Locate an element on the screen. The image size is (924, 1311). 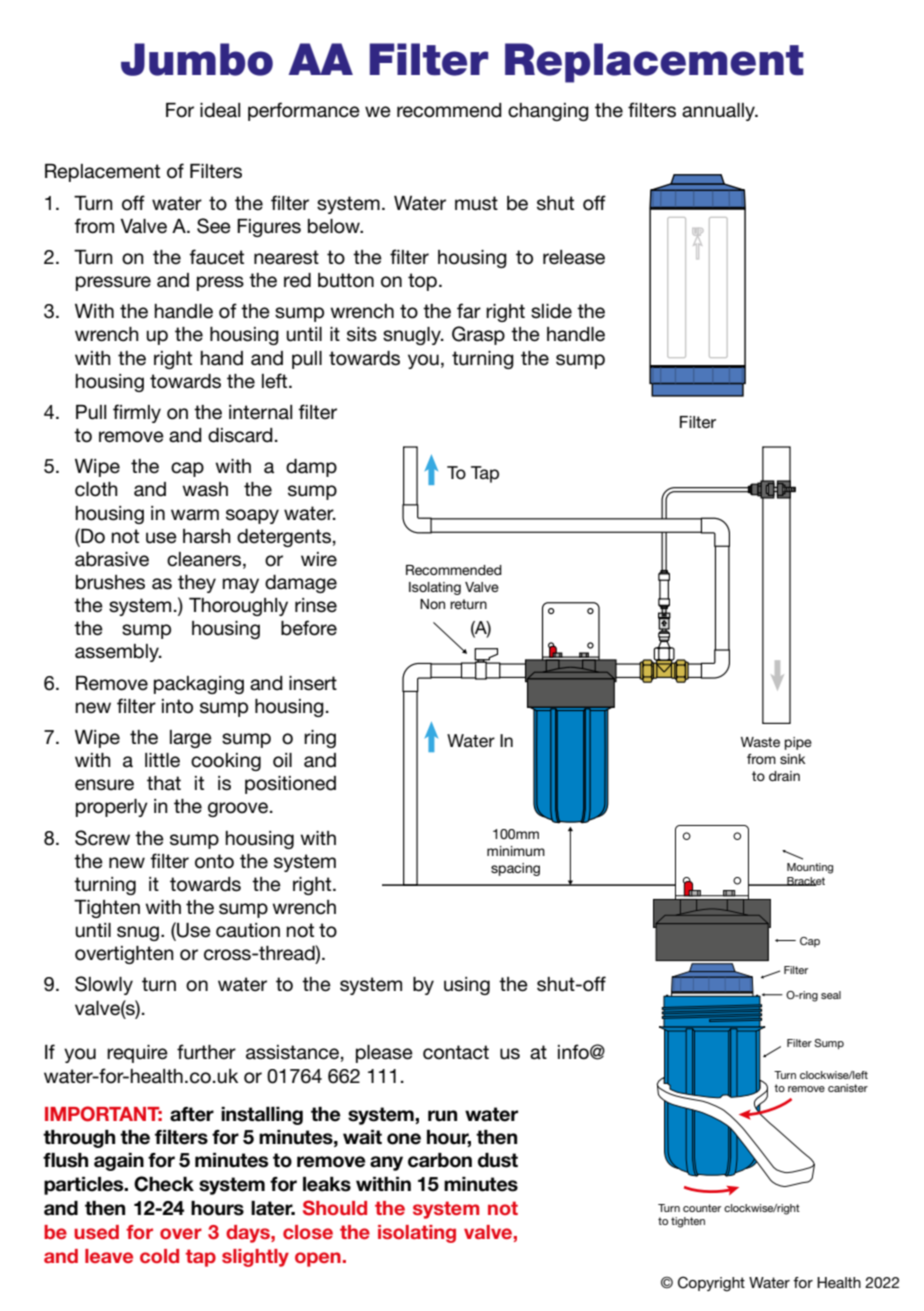
sink is located at coordinates (792, 759).
